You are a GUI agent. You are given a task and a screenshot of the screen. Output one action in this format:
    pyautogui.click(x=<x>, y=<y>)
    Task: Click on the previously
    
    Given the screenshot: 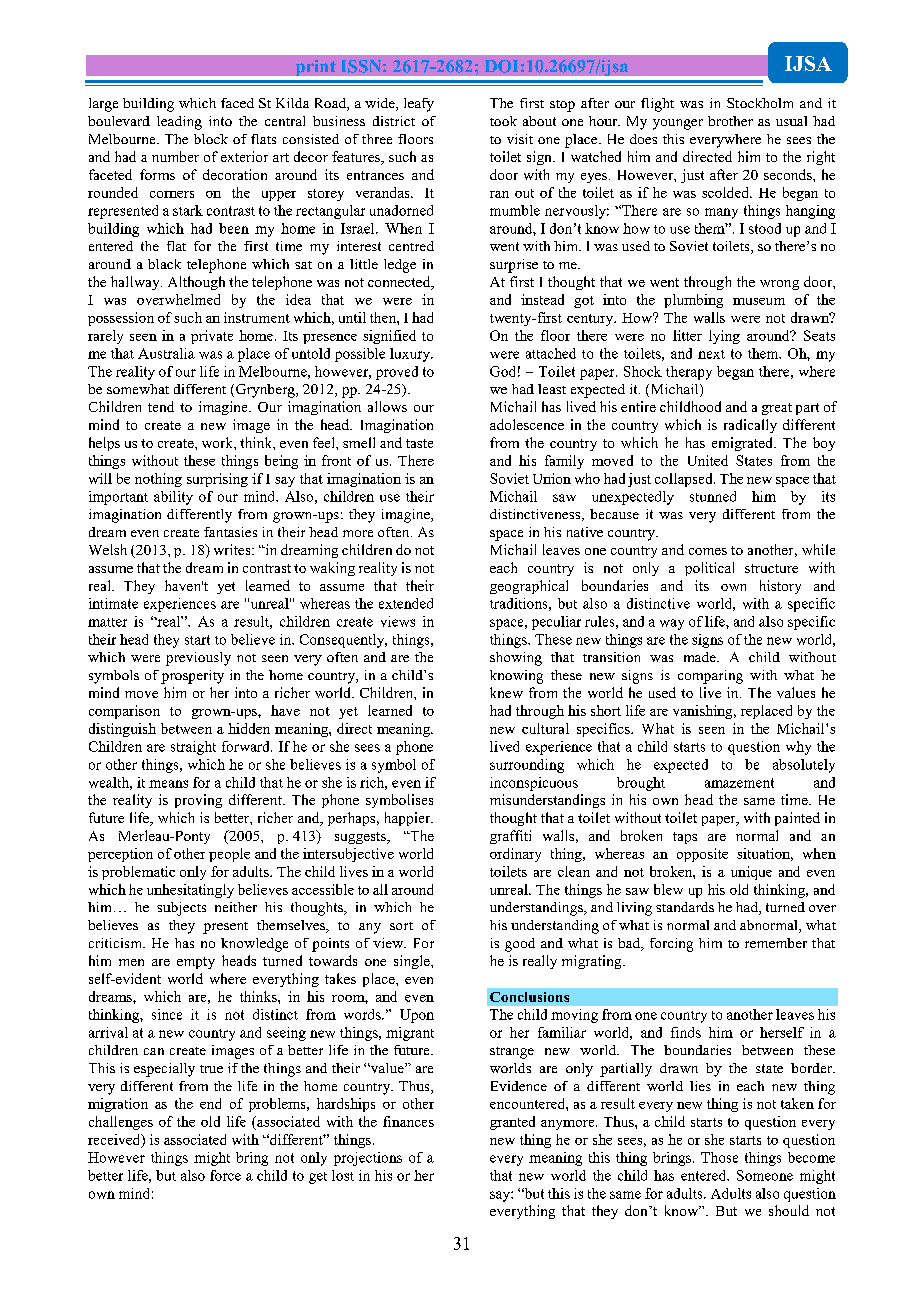 What is the action you would take?
    pyautogui.click(x=198, y=659)
